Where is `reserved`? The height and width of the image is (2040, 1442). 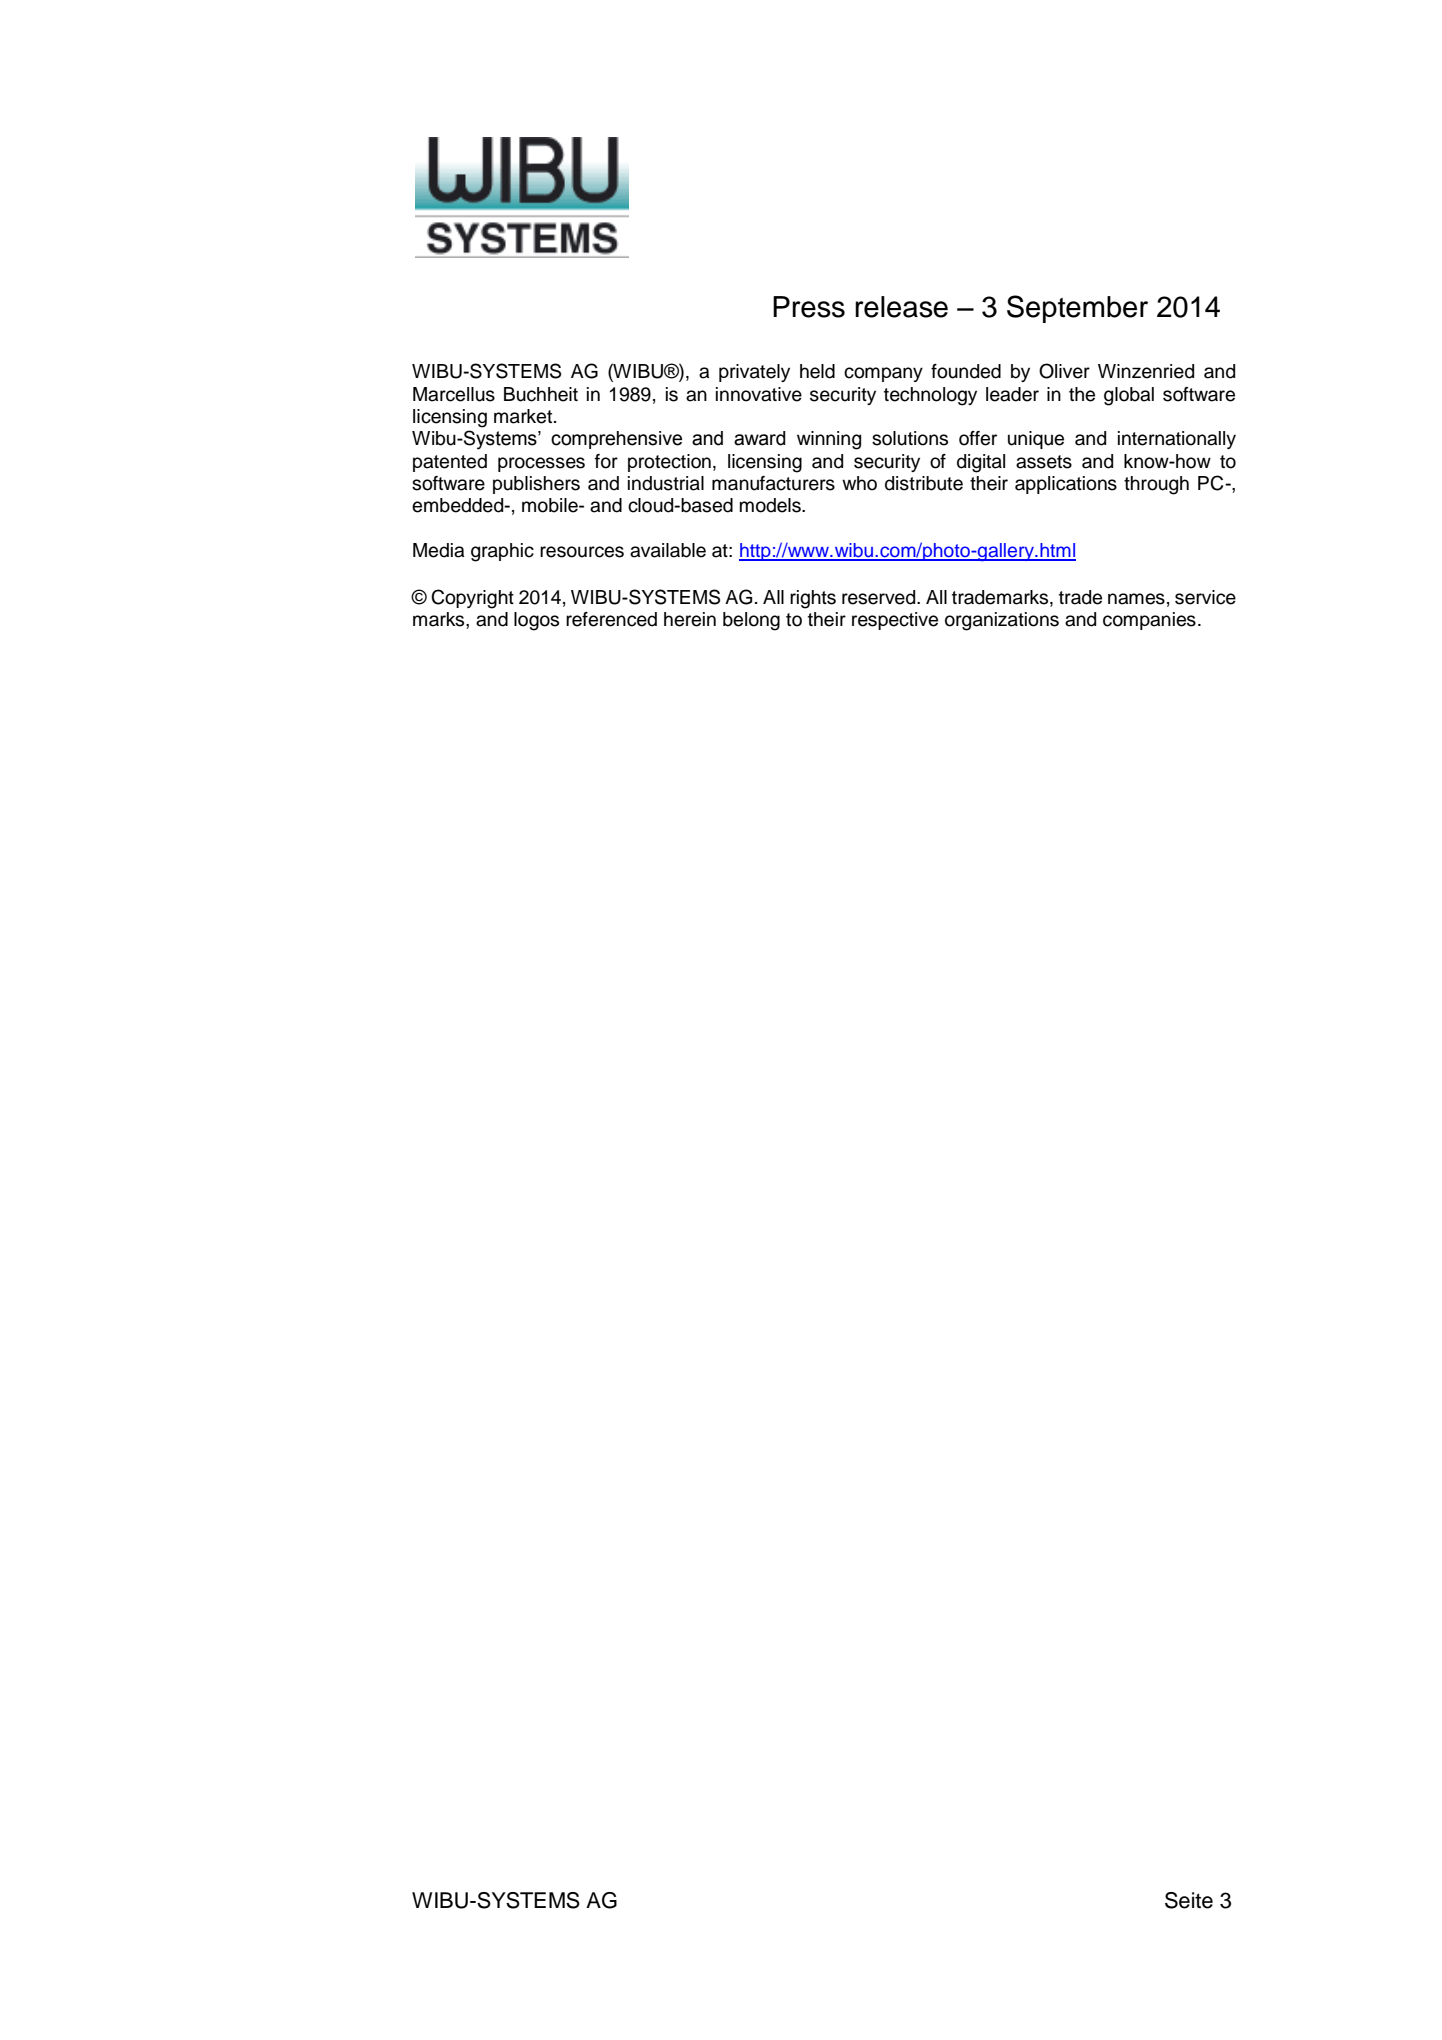
reserved is located at coordinates (880, 597).
